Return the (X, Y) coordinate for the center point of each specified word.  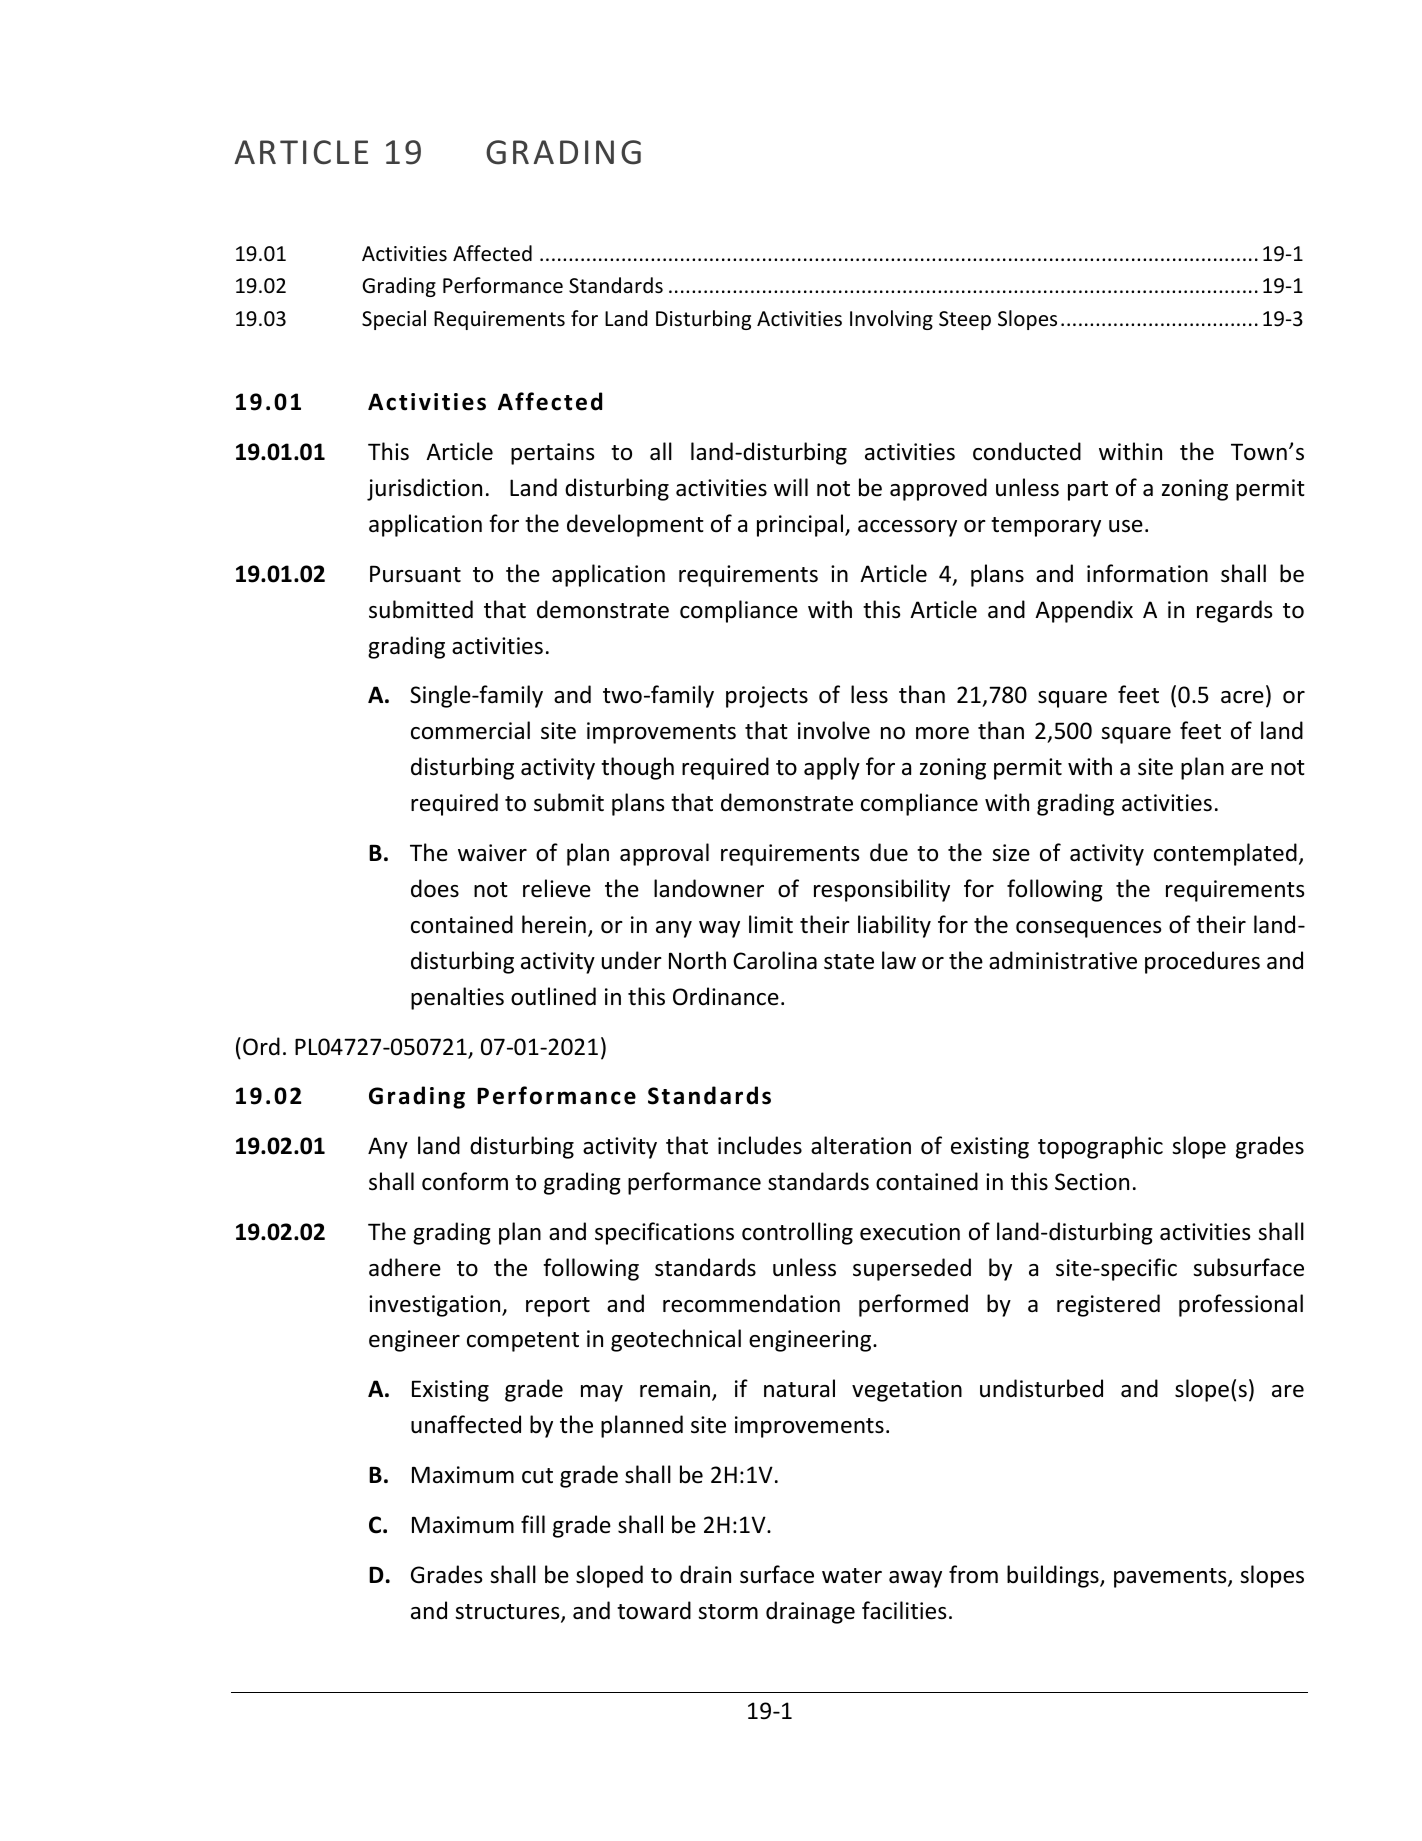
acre (1242, 697)
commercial (470, 730)
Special (394, 320)
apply (832, 768)
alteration (861, 1145)
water (852, 1576)
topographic (1100, 1147)
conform (465, 1181)
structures (508, 1613)
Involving (891, 320)
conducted (1027, 451)
